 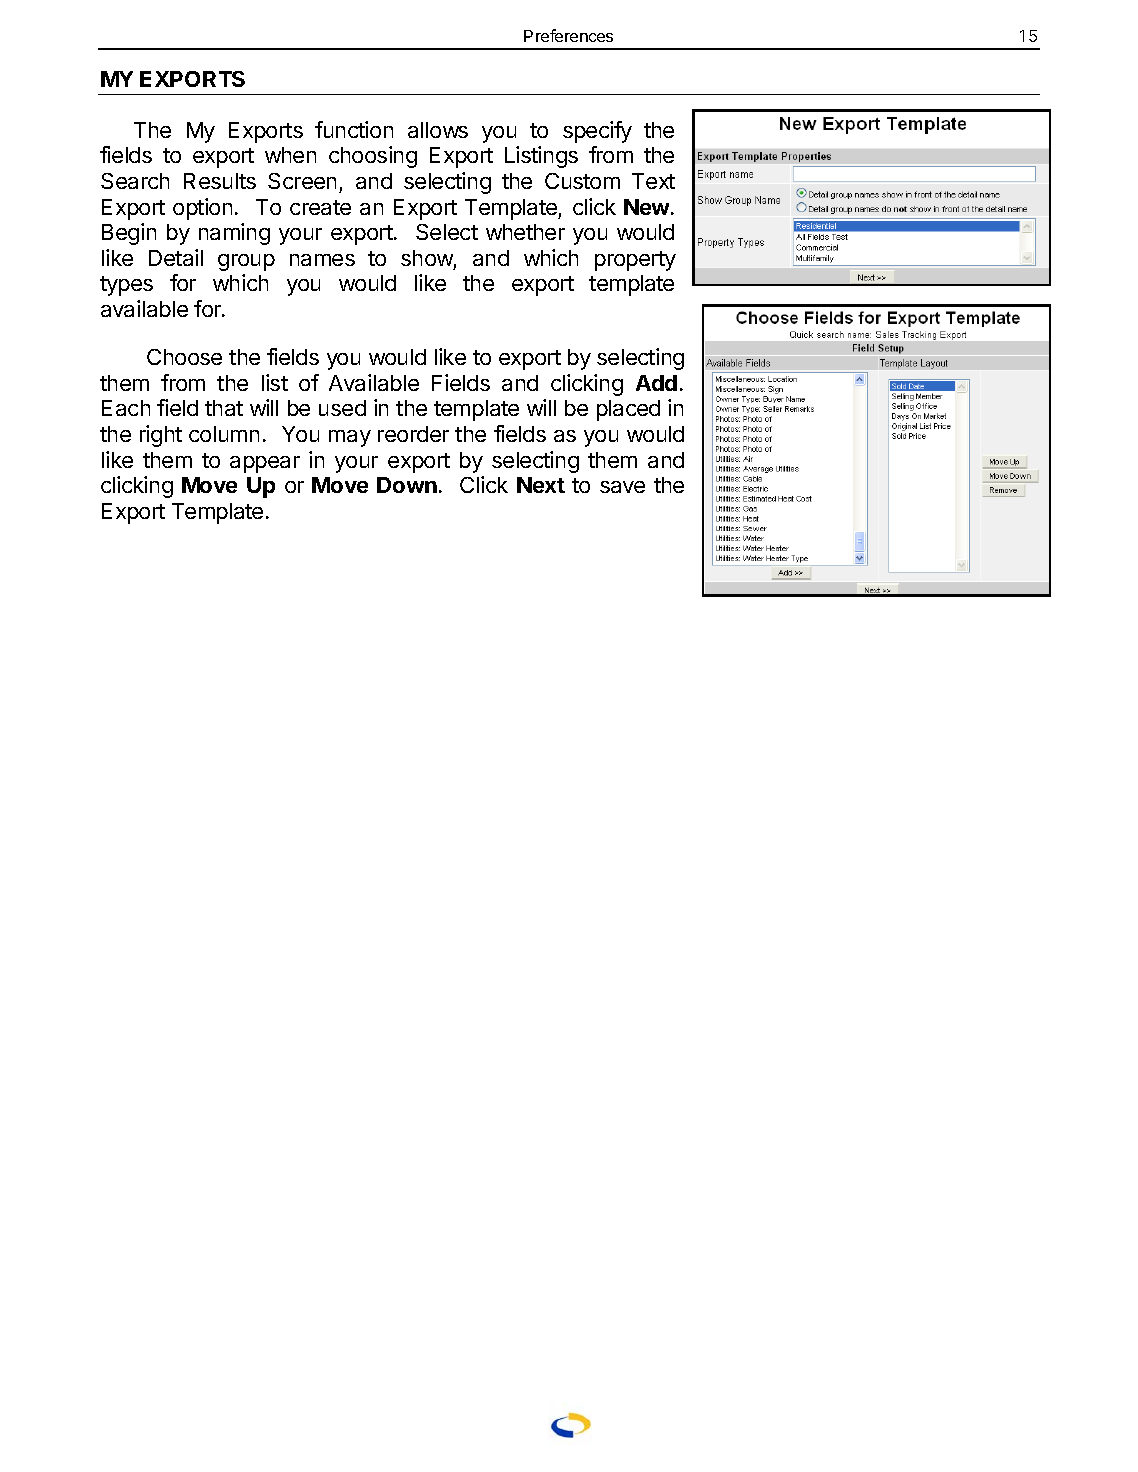 What do you see at coordinates (568, 35) in the page?
I see `Preferences` at bounding box center [568, 35].
